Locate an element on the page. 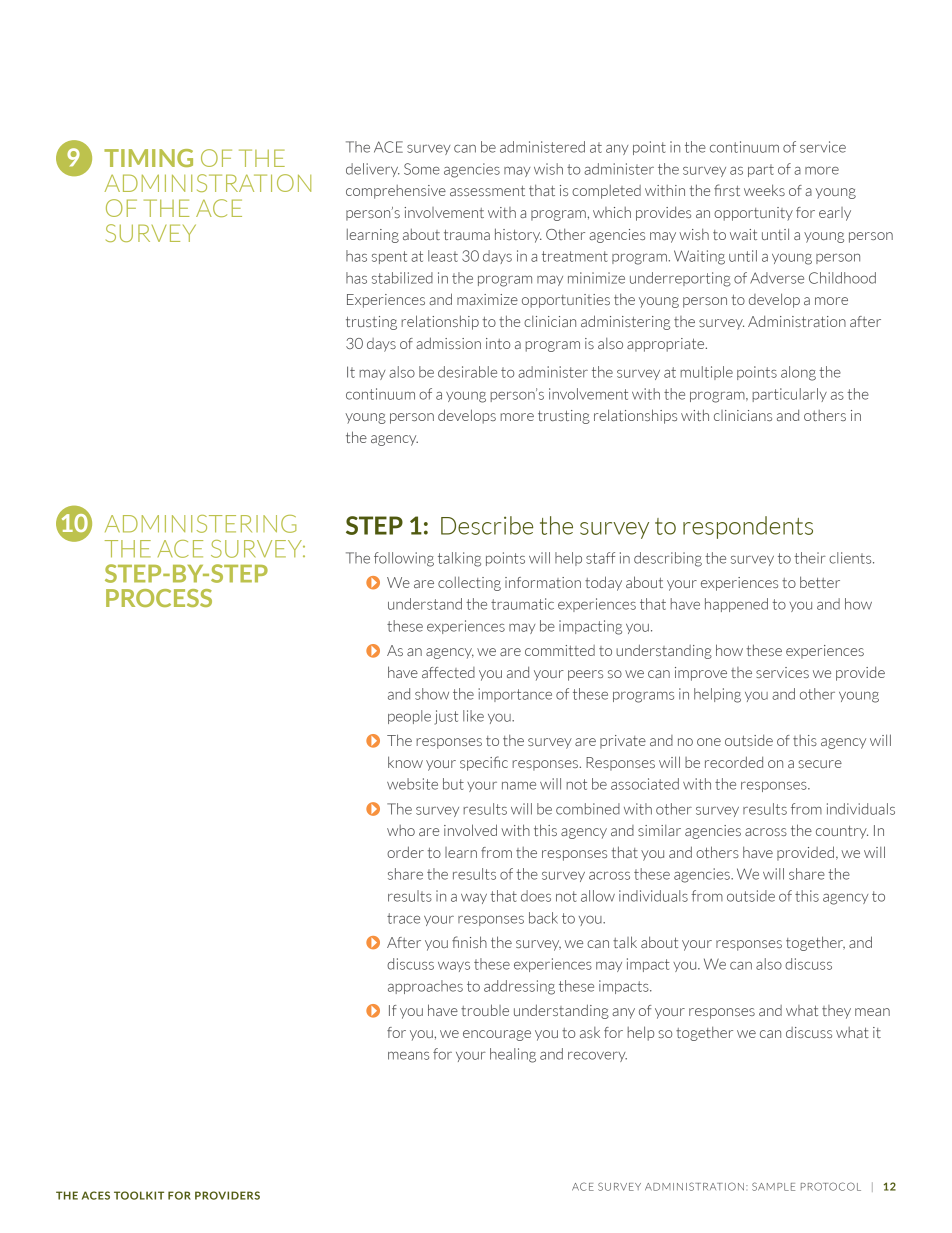  healing is located at coordinates (513, 1055).
